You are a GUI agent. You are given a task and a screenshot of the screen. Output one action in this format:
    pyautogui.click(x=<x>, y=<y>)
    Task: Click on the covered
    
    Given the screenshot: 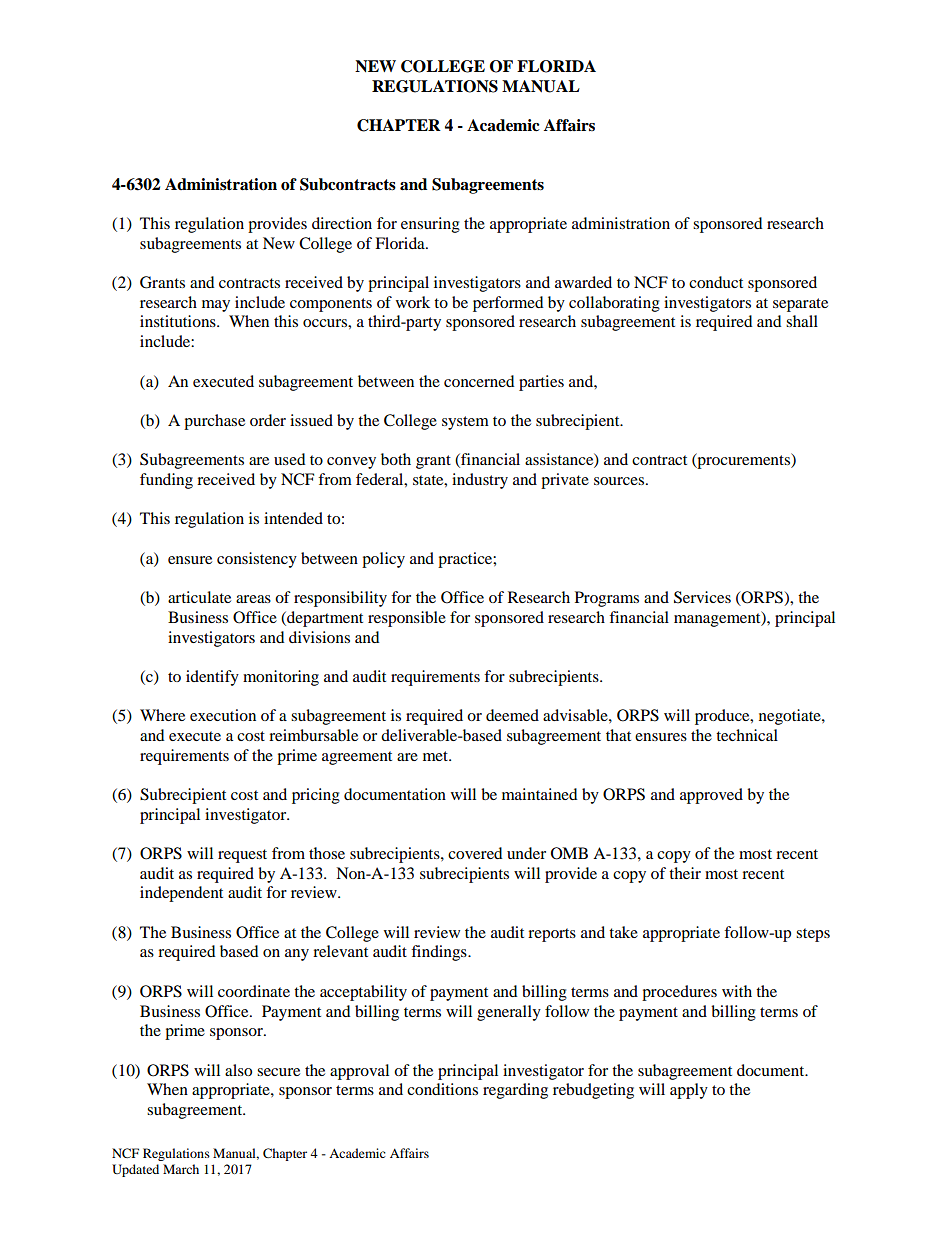 What is the action you would take?
    pyautogui.click(x=475, y=853)
